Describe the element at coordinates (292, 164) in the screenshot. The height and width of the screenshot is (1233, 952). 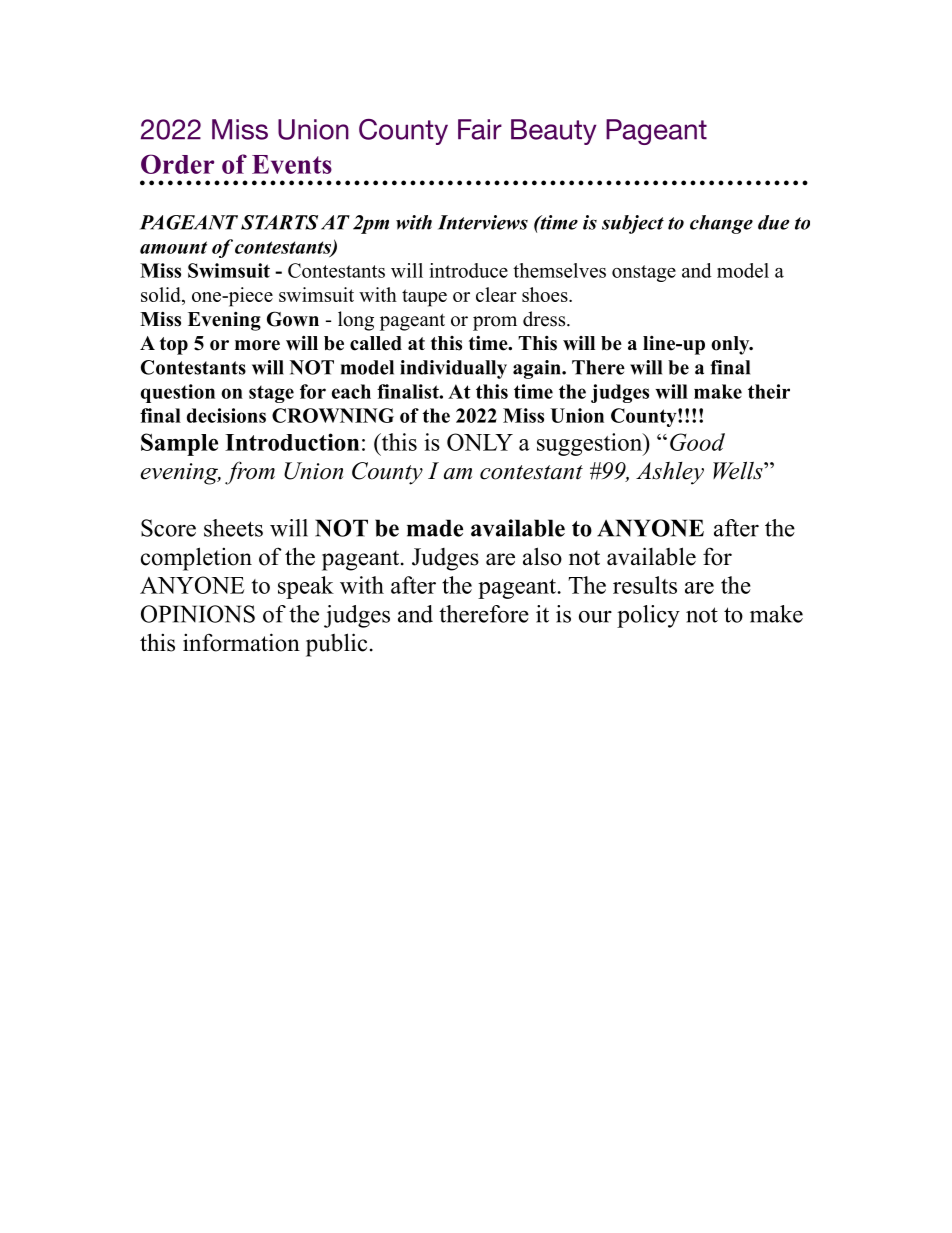
I see `Events` at that location.
